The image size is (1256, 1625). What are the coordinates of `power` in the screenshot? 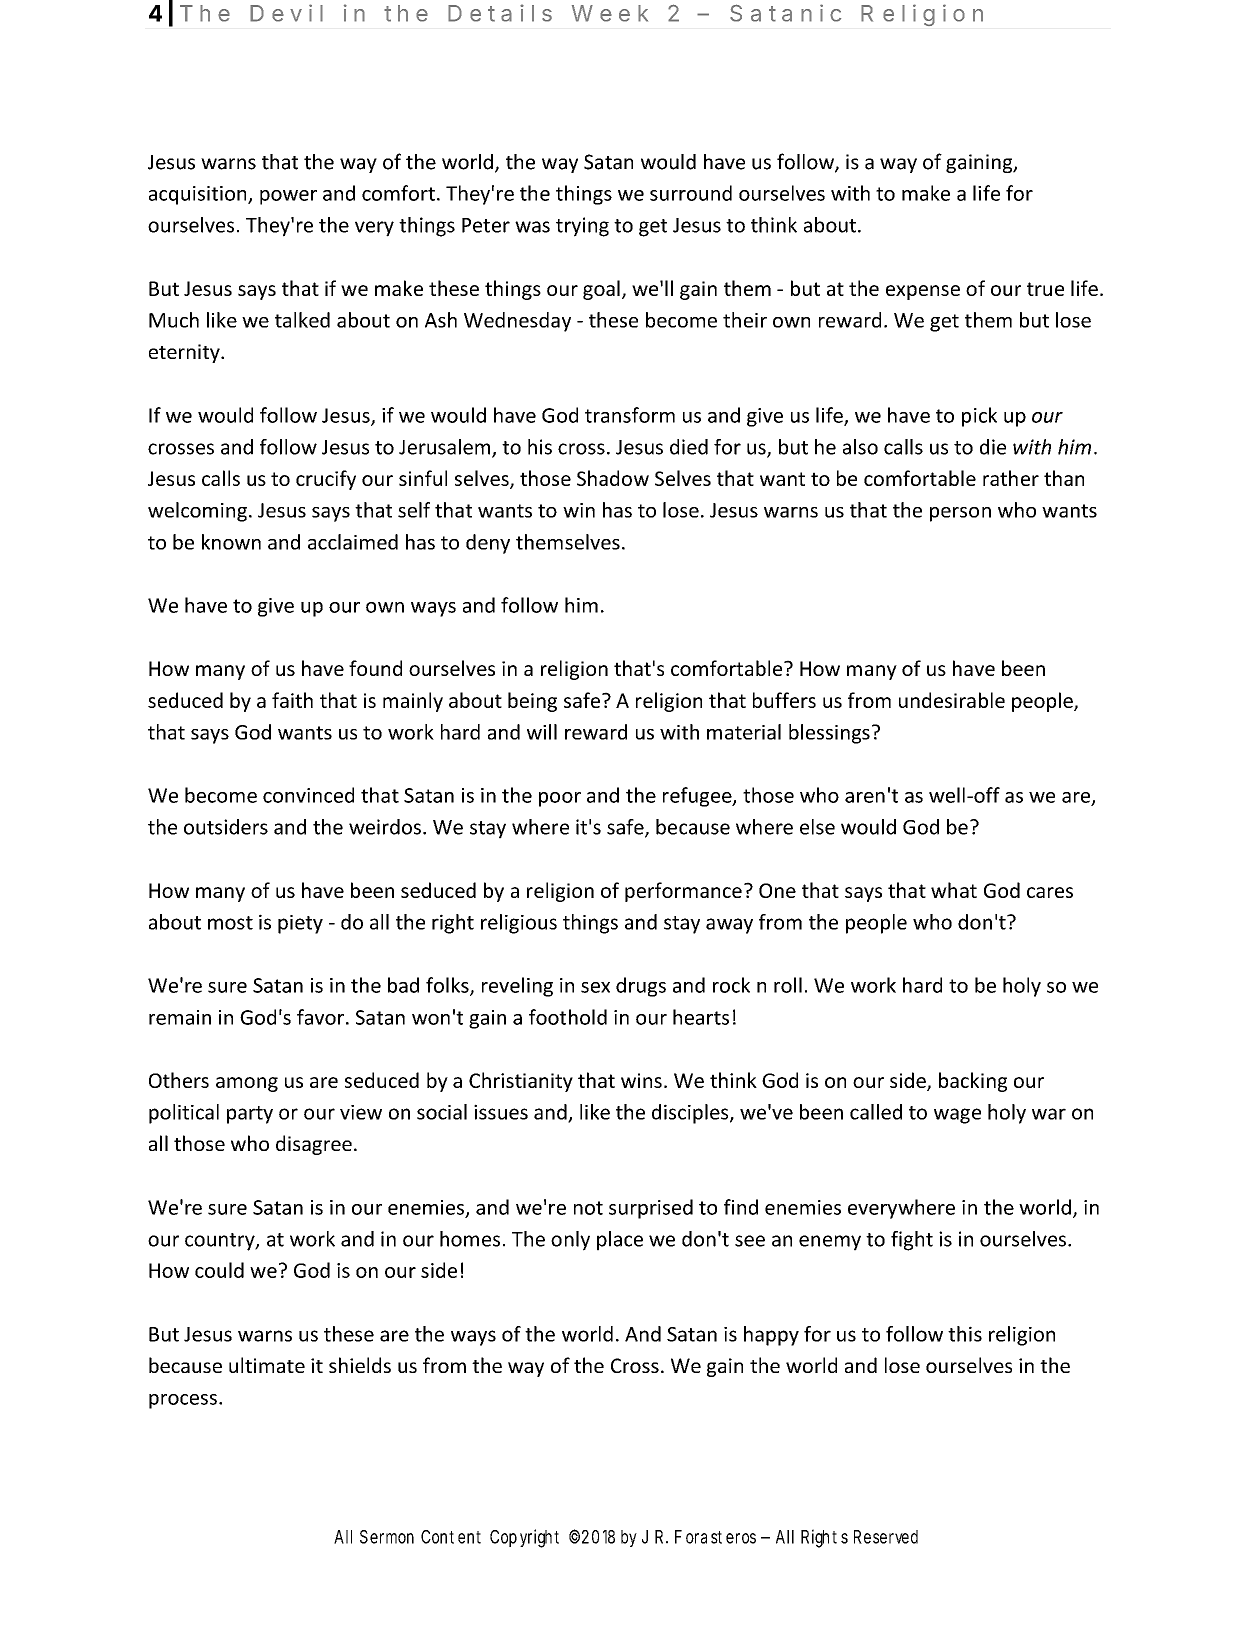 It's located at (288, 197).
